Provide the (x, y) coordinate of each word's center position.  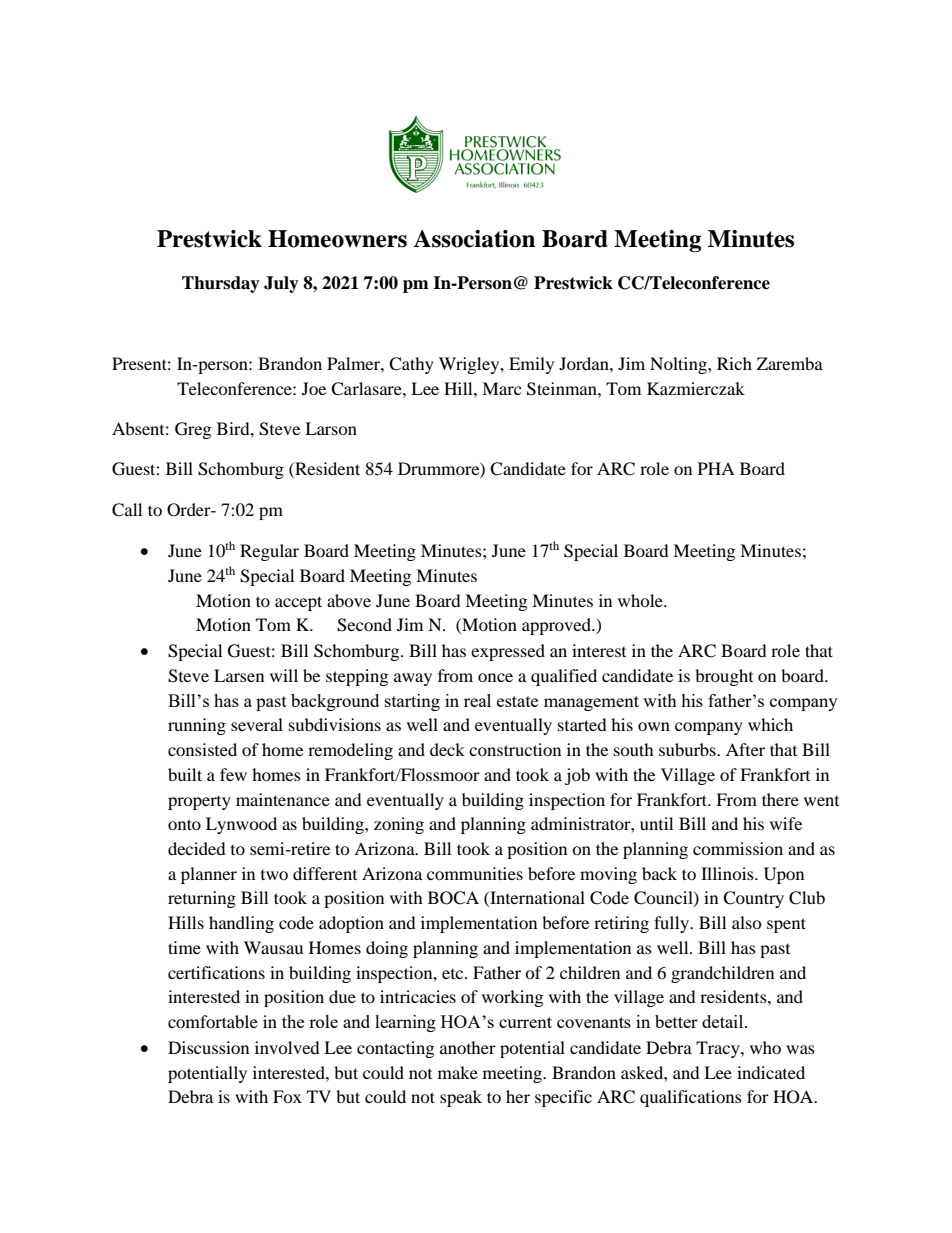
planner (209, 875)
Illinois (728, 873)
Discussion (208, 1047)
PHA (716, 468)
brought (724, 677)
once (495, 677)
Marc (501, 388)
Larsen (239, 675)
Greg (193, 430)
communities (475, 873)
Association (474, 239)
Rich (734, 363)
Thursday (221, 284)
